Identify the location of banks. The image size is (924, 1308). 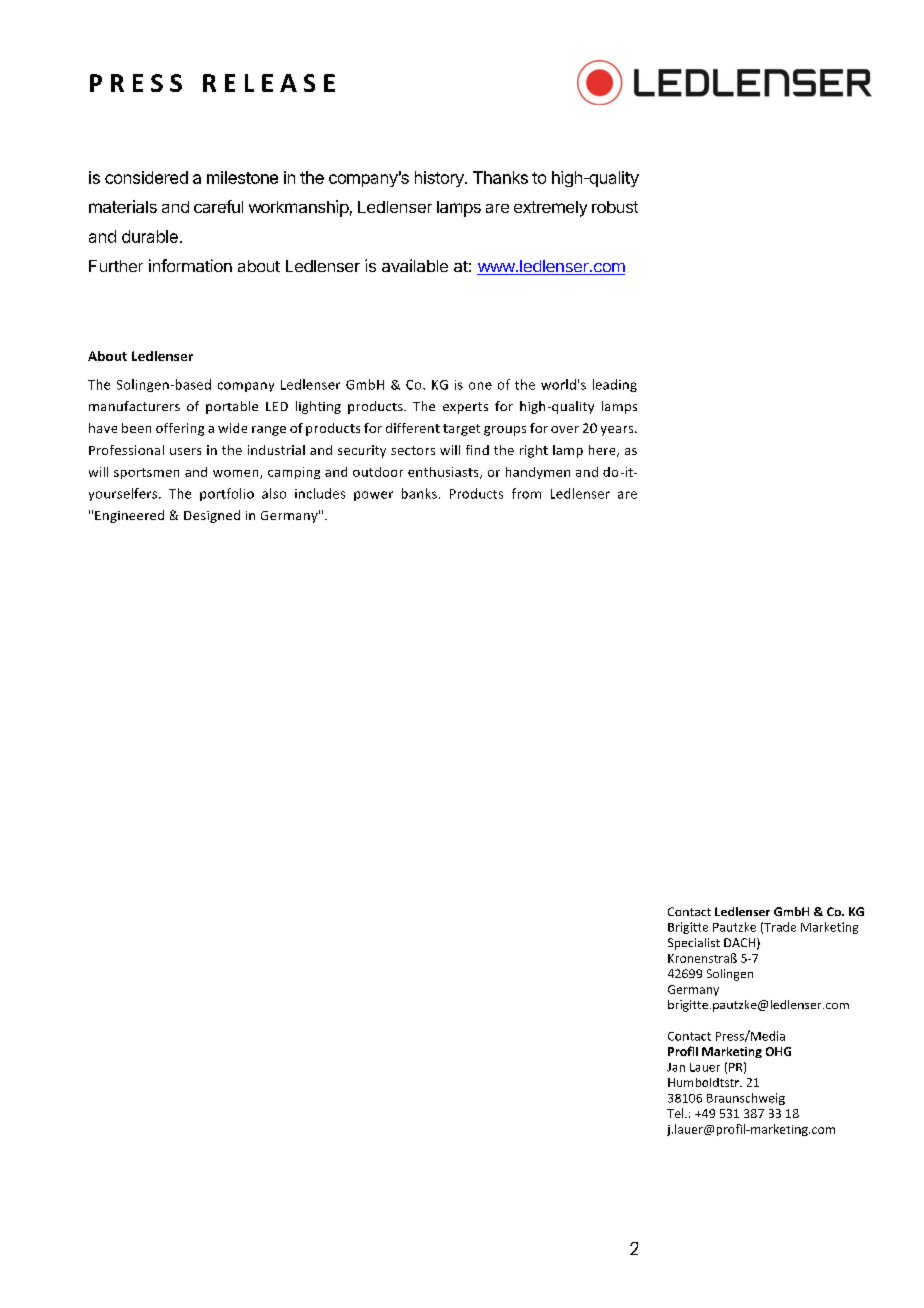
(419, 493).
